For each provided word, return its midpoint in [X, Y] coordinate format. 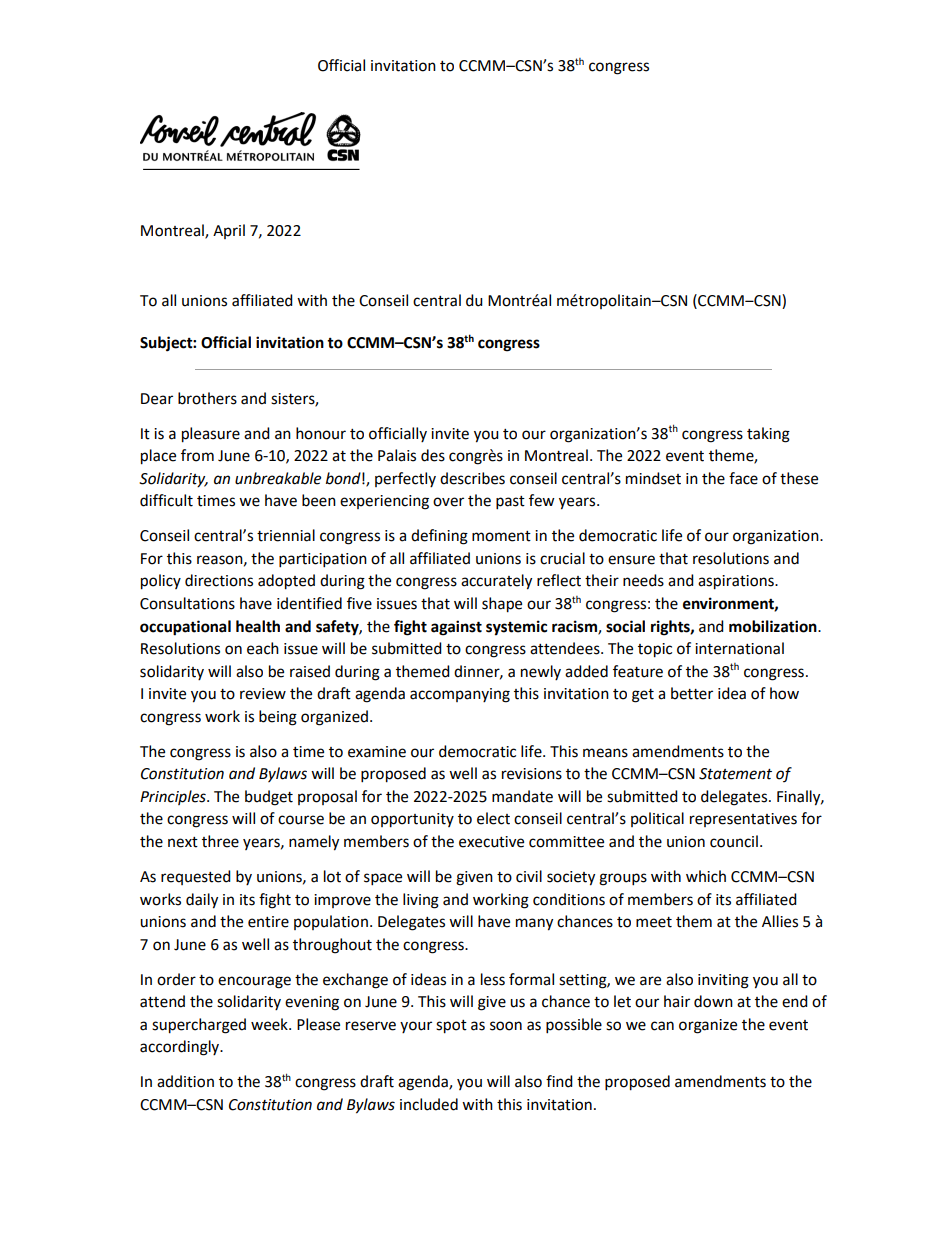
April [229, 231]
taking [768, 435]
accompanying [460, 695]
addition [185, 1081]
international [739, 648]
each [263, 648]
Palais [397, 455]
